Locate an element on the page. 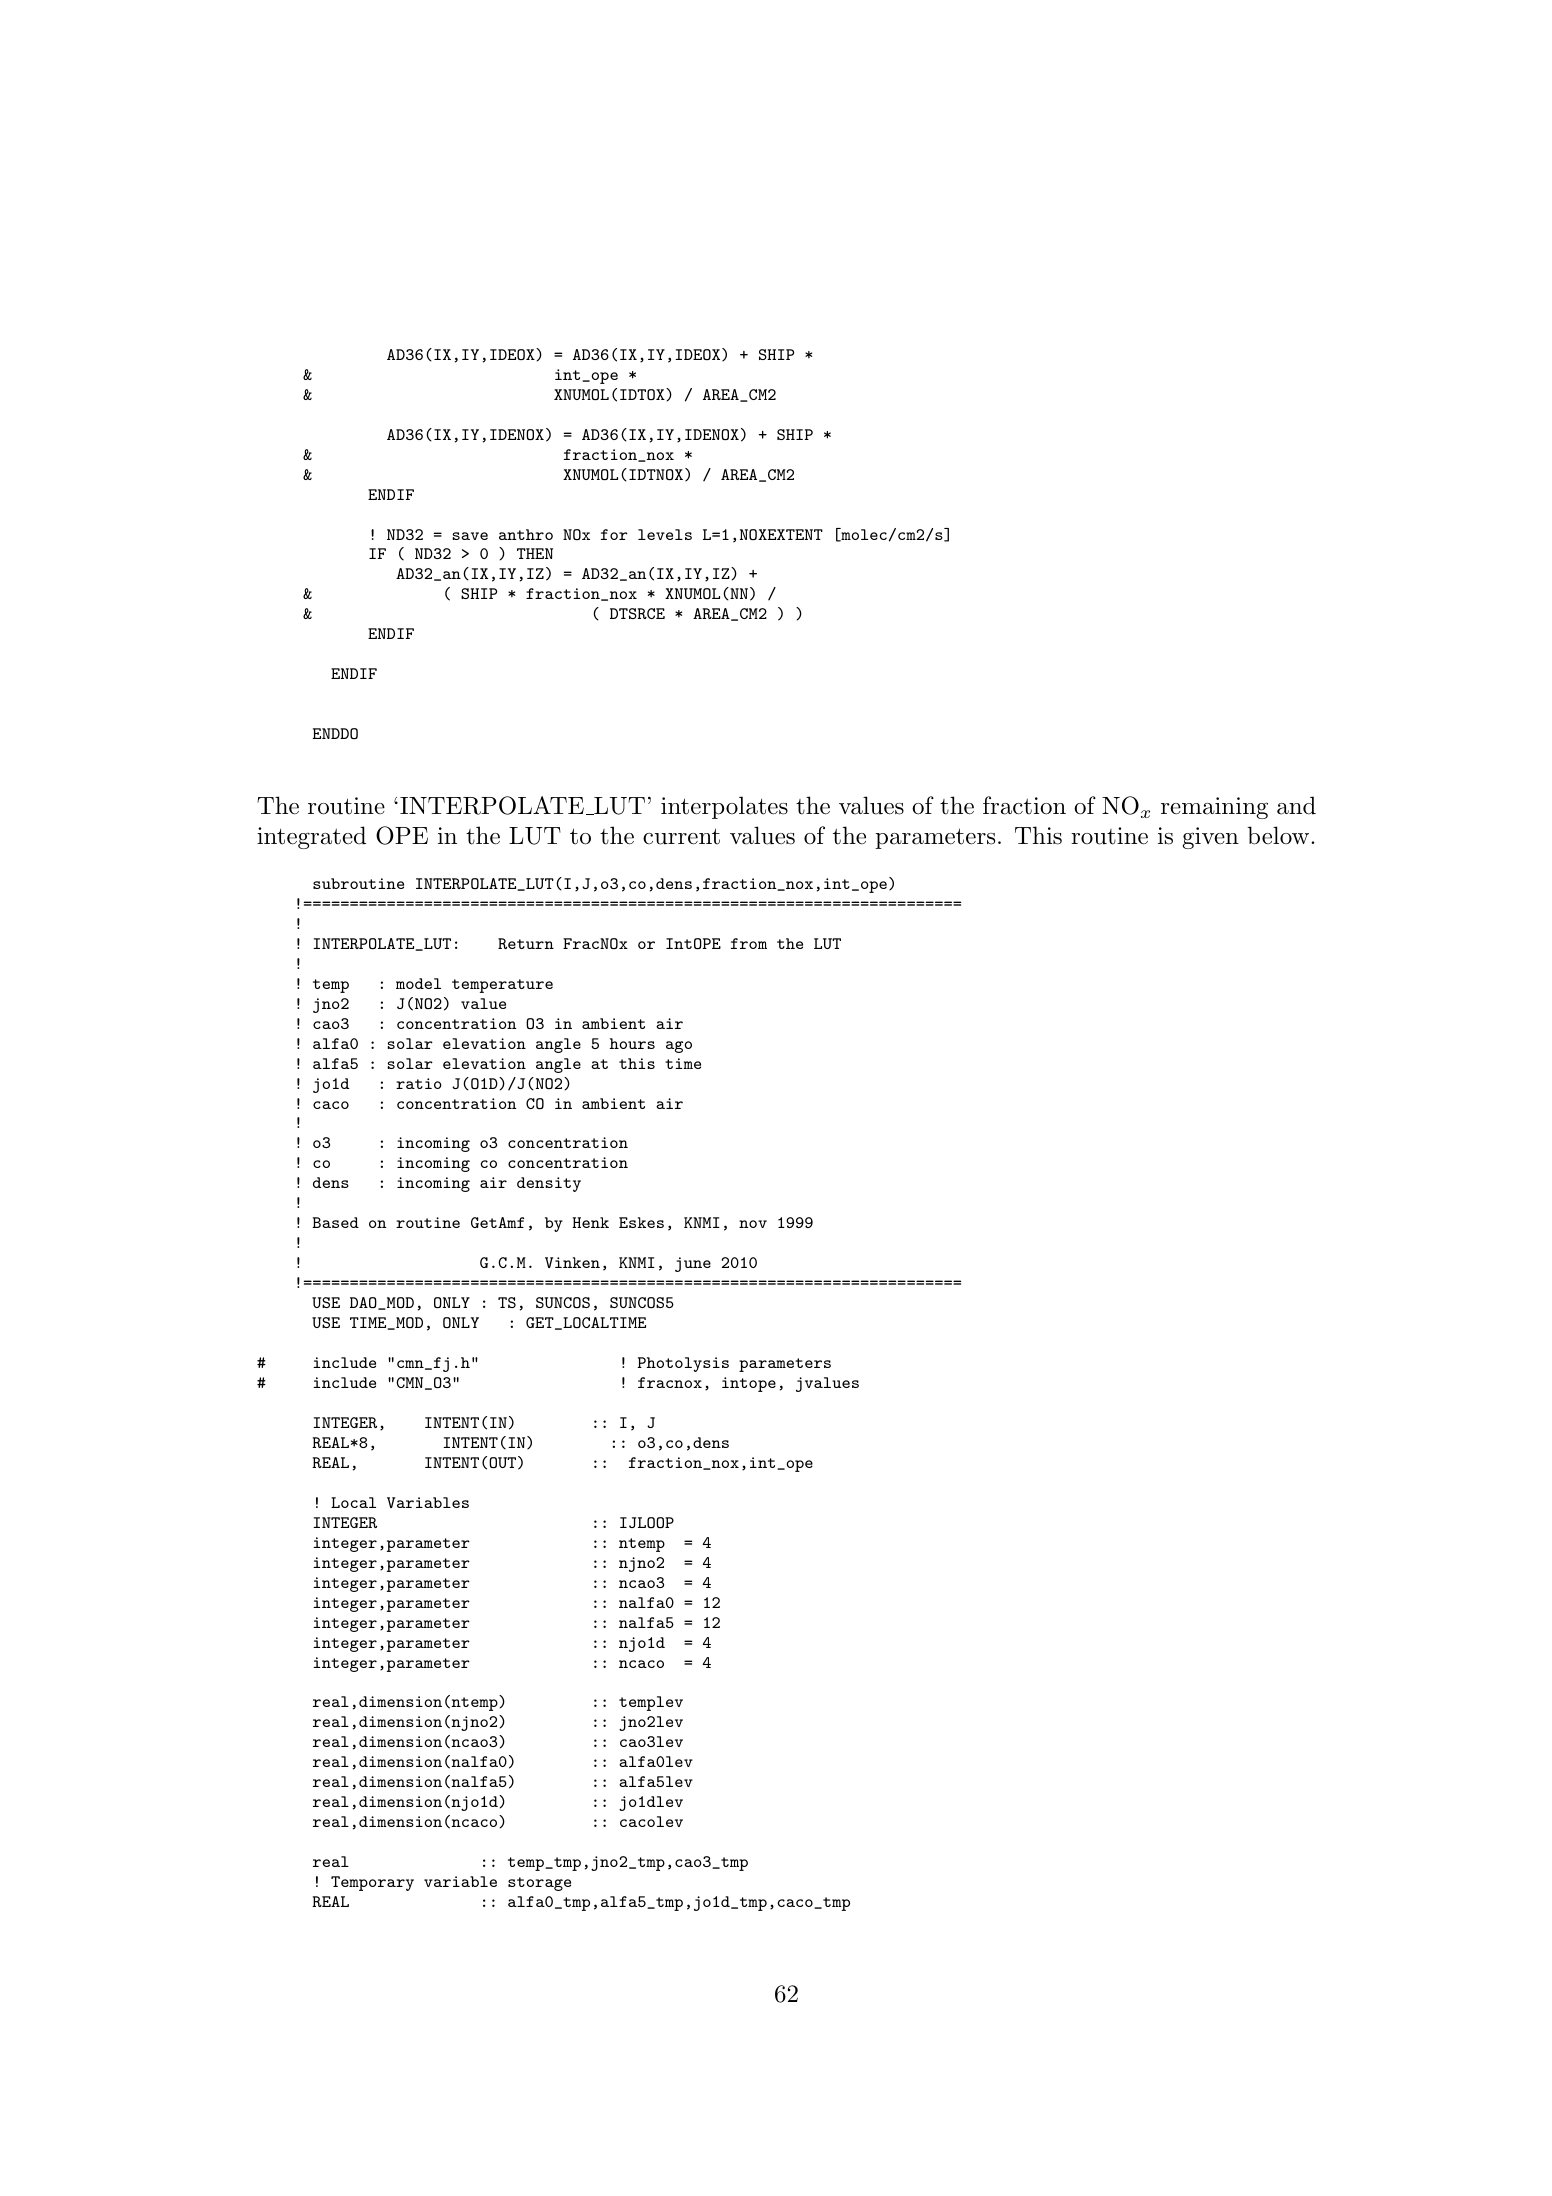 The width and height of the image is (1552, 2196). Photolysis is located at coordinates (683, 1364).
